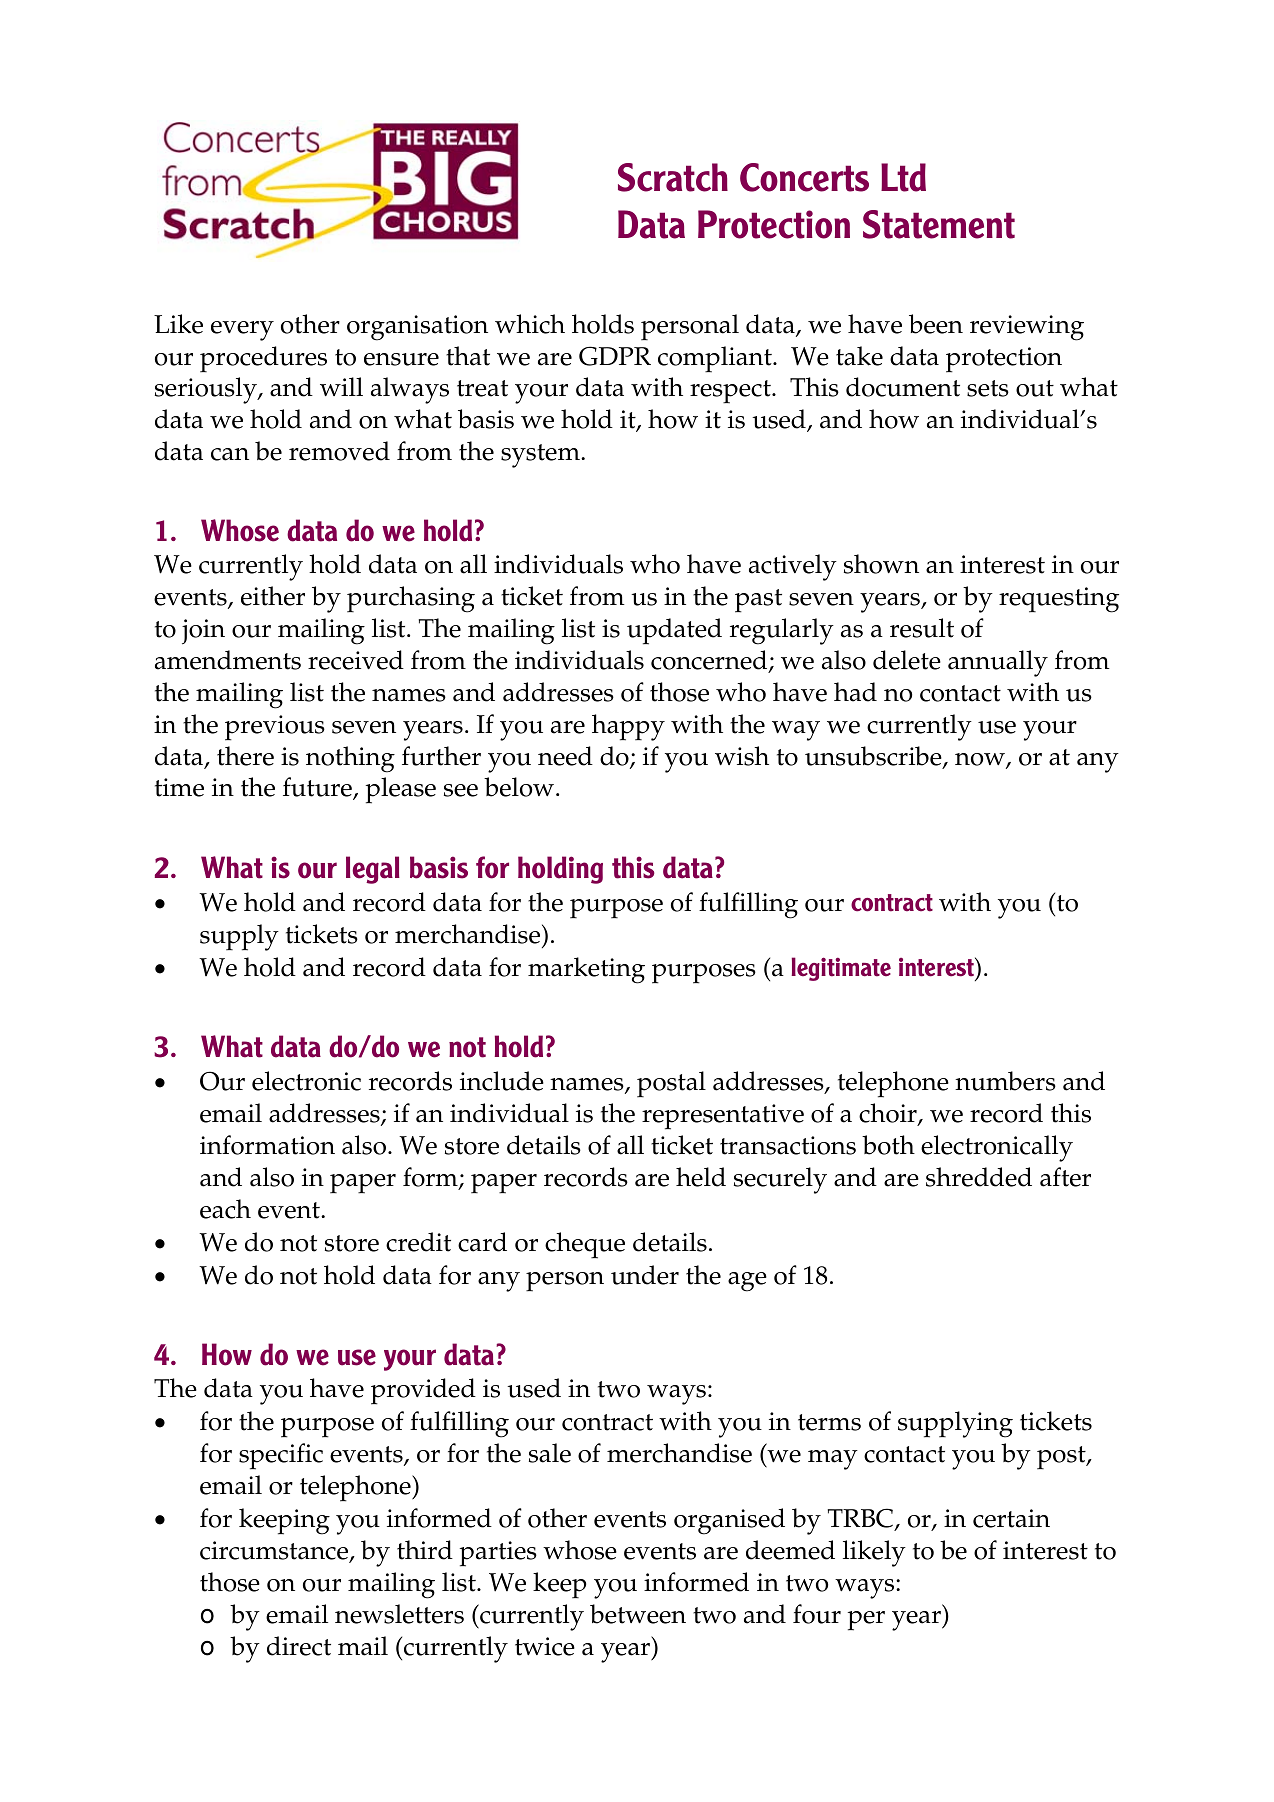 The height and width of the screenshot is (1802, 1274). What do you see at coordinates (299, 1646) in the screenshot?
I see `direct` at bounding box center [299, 1646].
